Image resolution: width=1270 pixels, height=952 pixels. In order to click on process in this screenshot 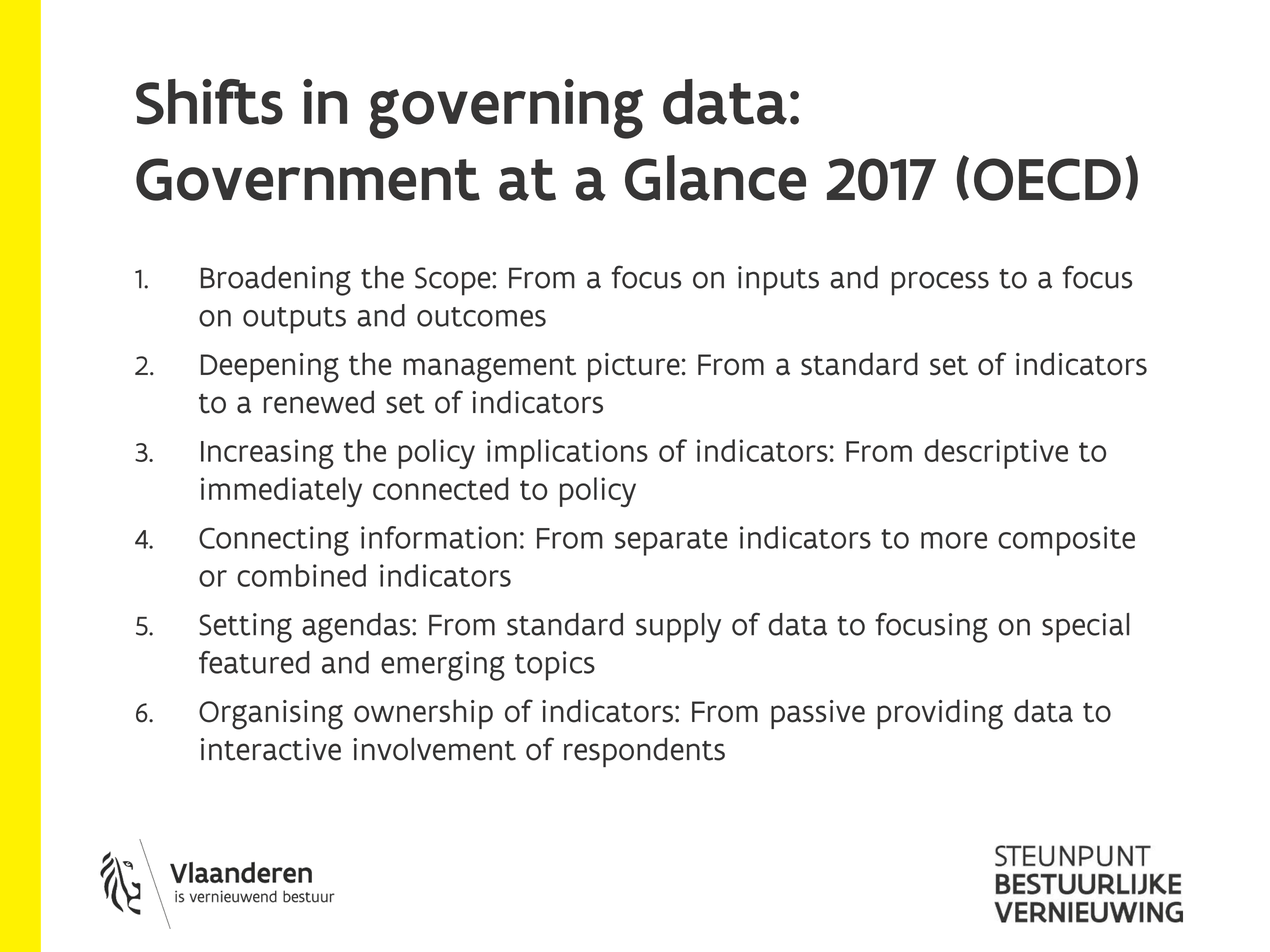, I will do `click(940, 283)`.
